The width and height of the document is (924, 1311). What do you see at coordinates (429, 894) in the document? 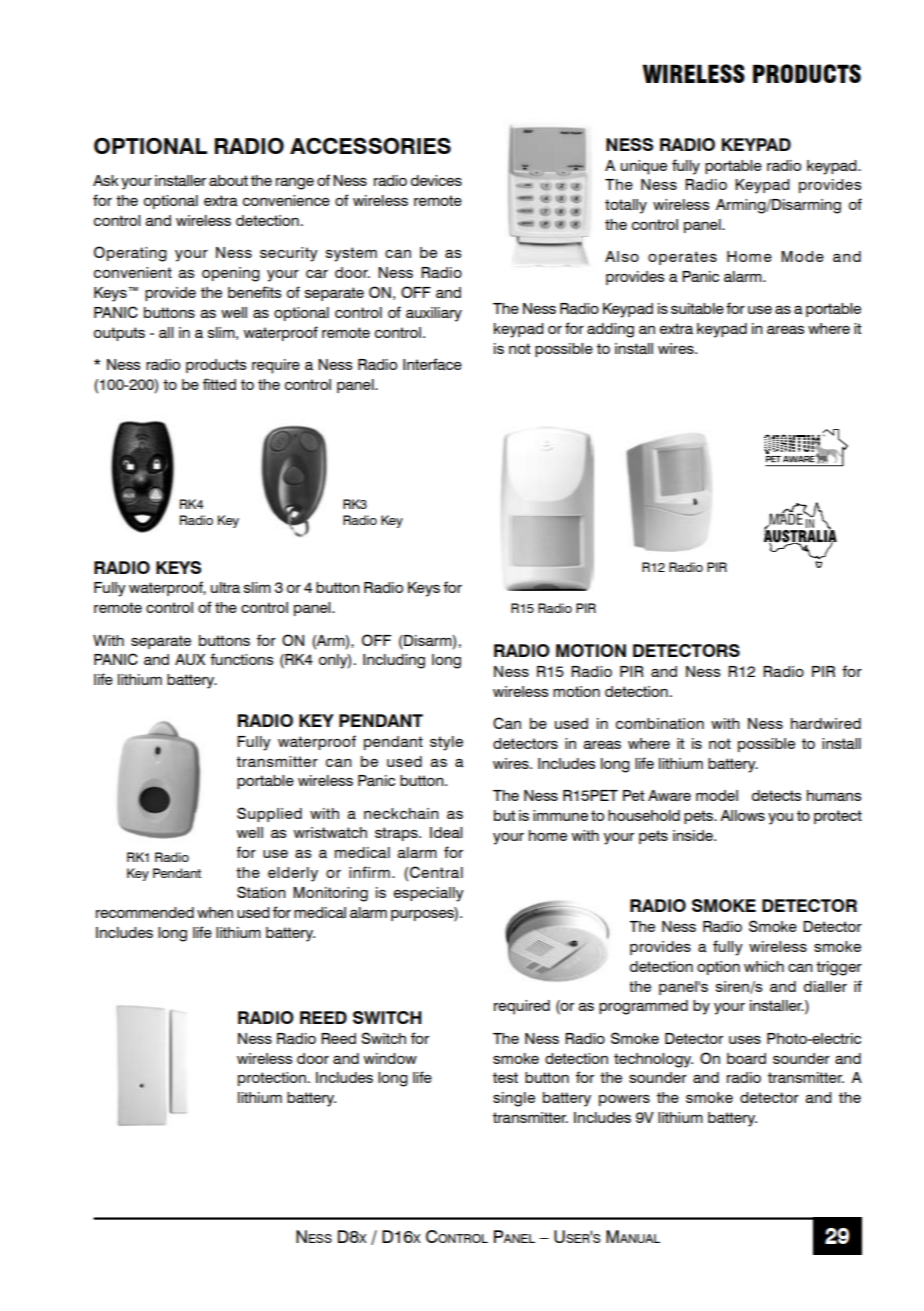
I see `especially` at bounding box center [429, 894].
